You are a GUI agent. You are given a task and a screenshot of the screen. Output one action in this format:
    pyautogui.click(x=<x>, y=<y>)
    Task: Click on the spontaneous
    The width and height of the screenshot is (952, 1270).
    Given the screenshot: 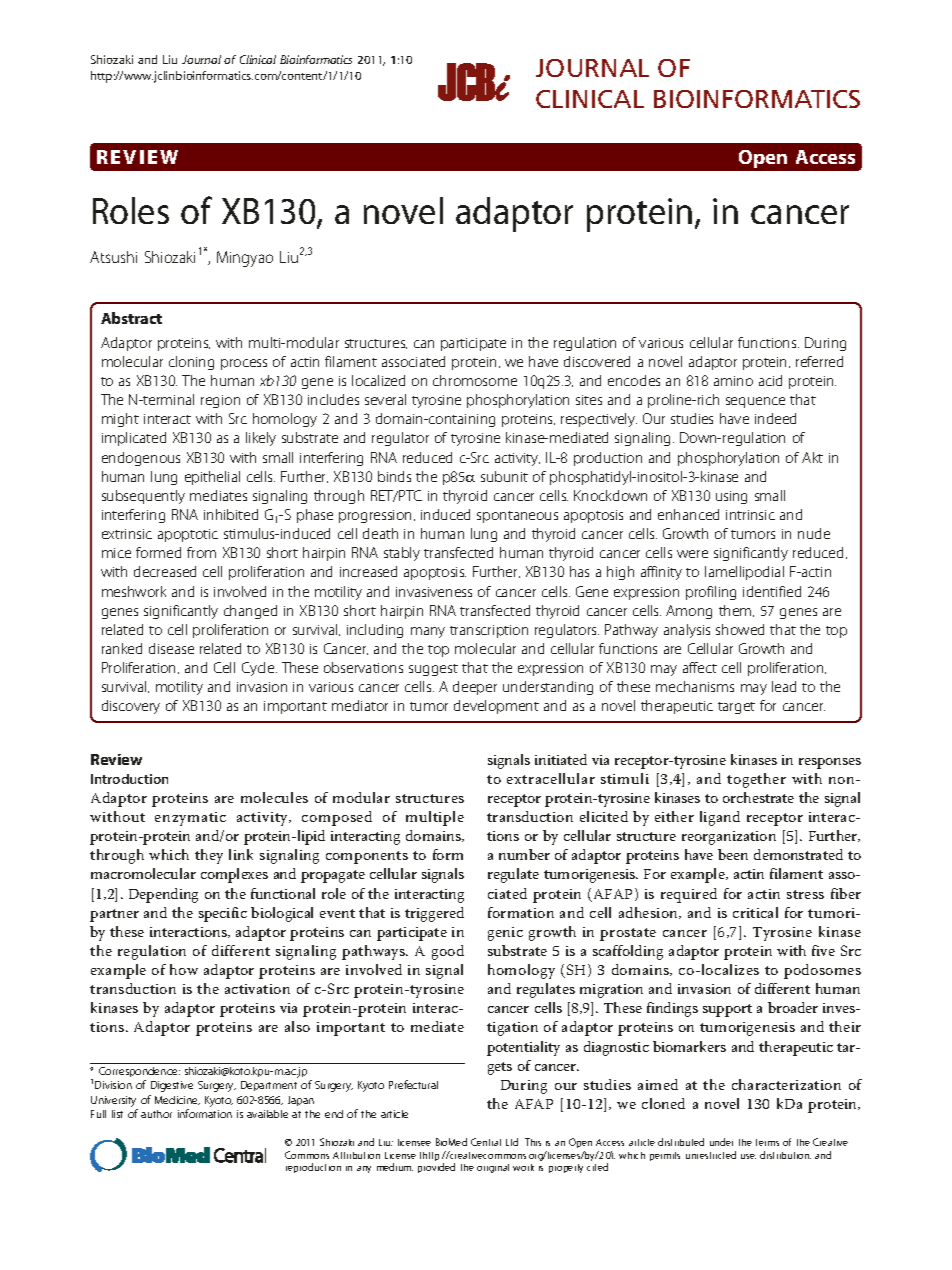 What is the action you would take?
    pyautogui.click(x=517, y=517)
